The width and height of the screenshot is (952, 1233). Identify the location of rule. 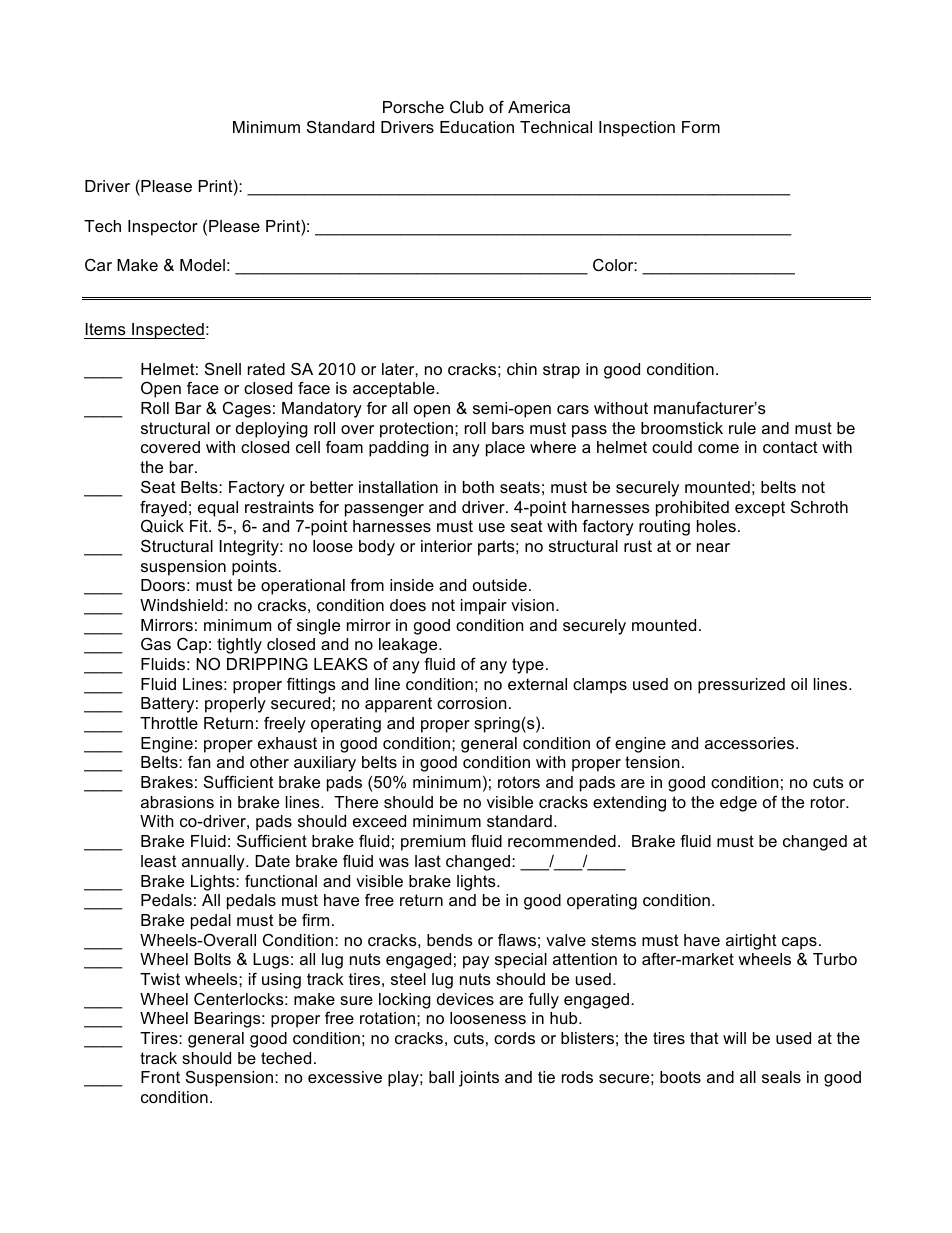
(742, 428).
